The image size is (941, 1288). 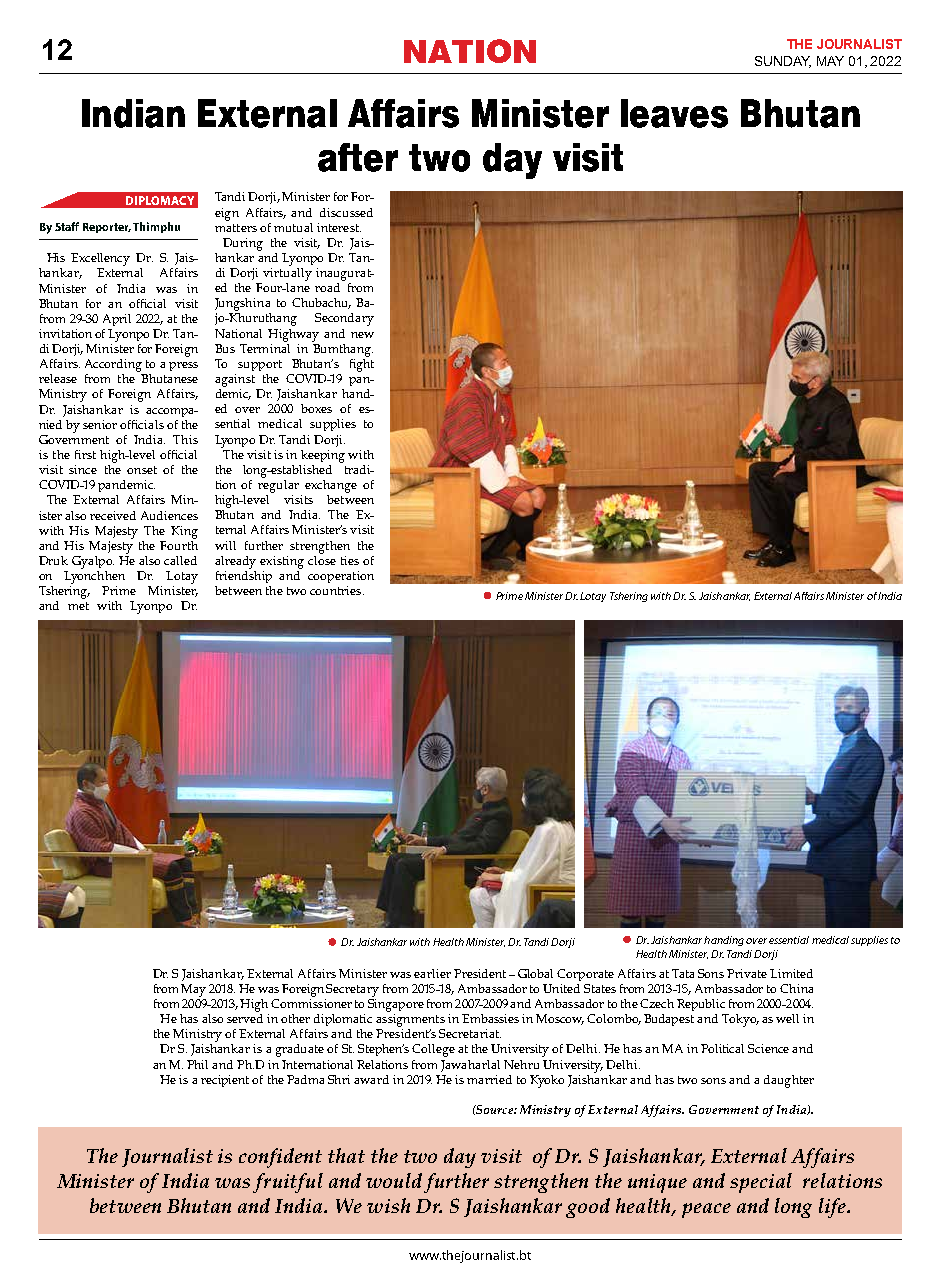 What do you see at coordinates (78, 606) in the screenshot?
I see `met` at bounding box center [78, 606].
